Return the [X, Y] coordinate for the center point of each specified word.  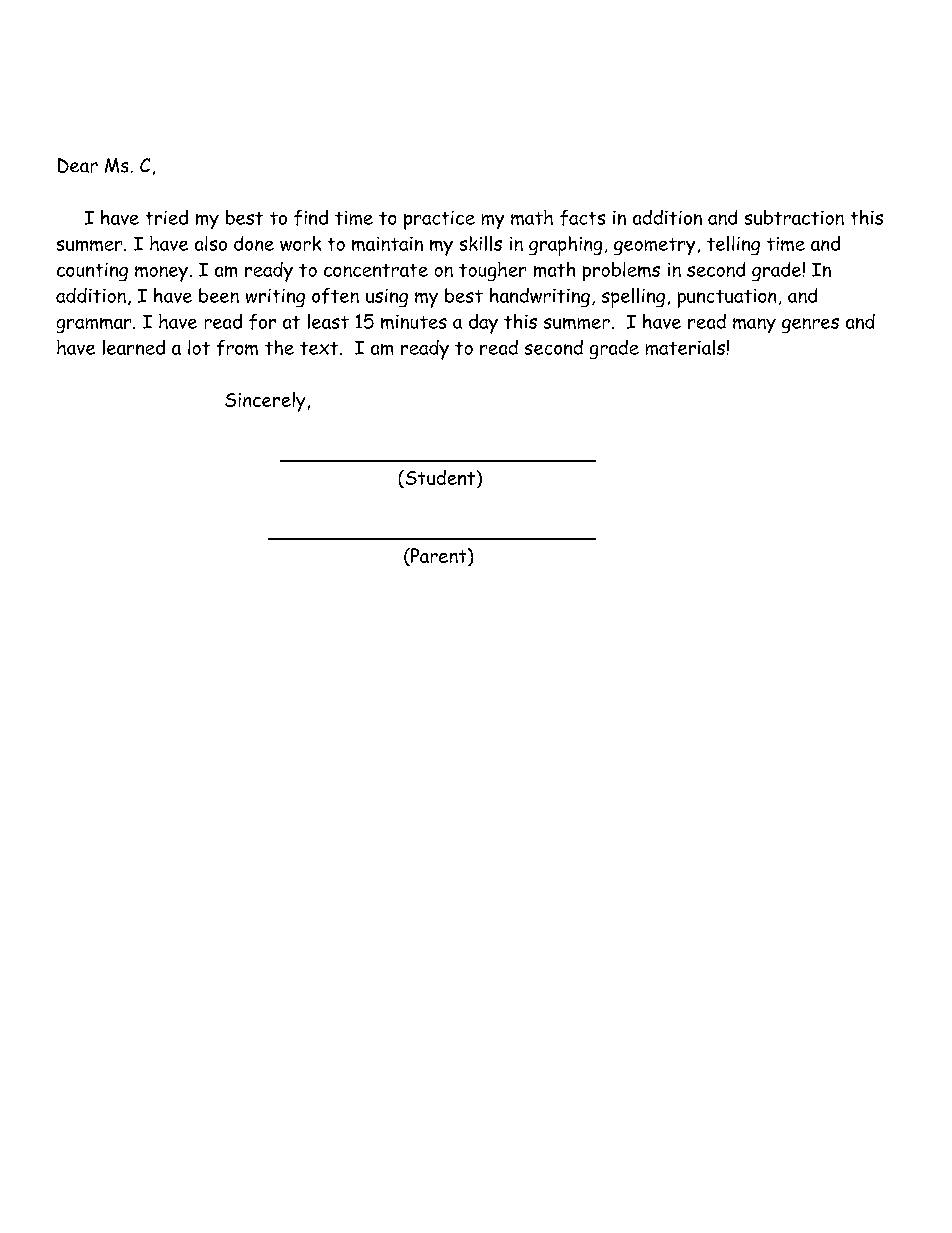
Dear [78, 165]
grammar [95, 325]
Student [439, 479]
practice [439, 220]
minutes [414, 322]
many [754, 325]
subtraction [794, 217]
